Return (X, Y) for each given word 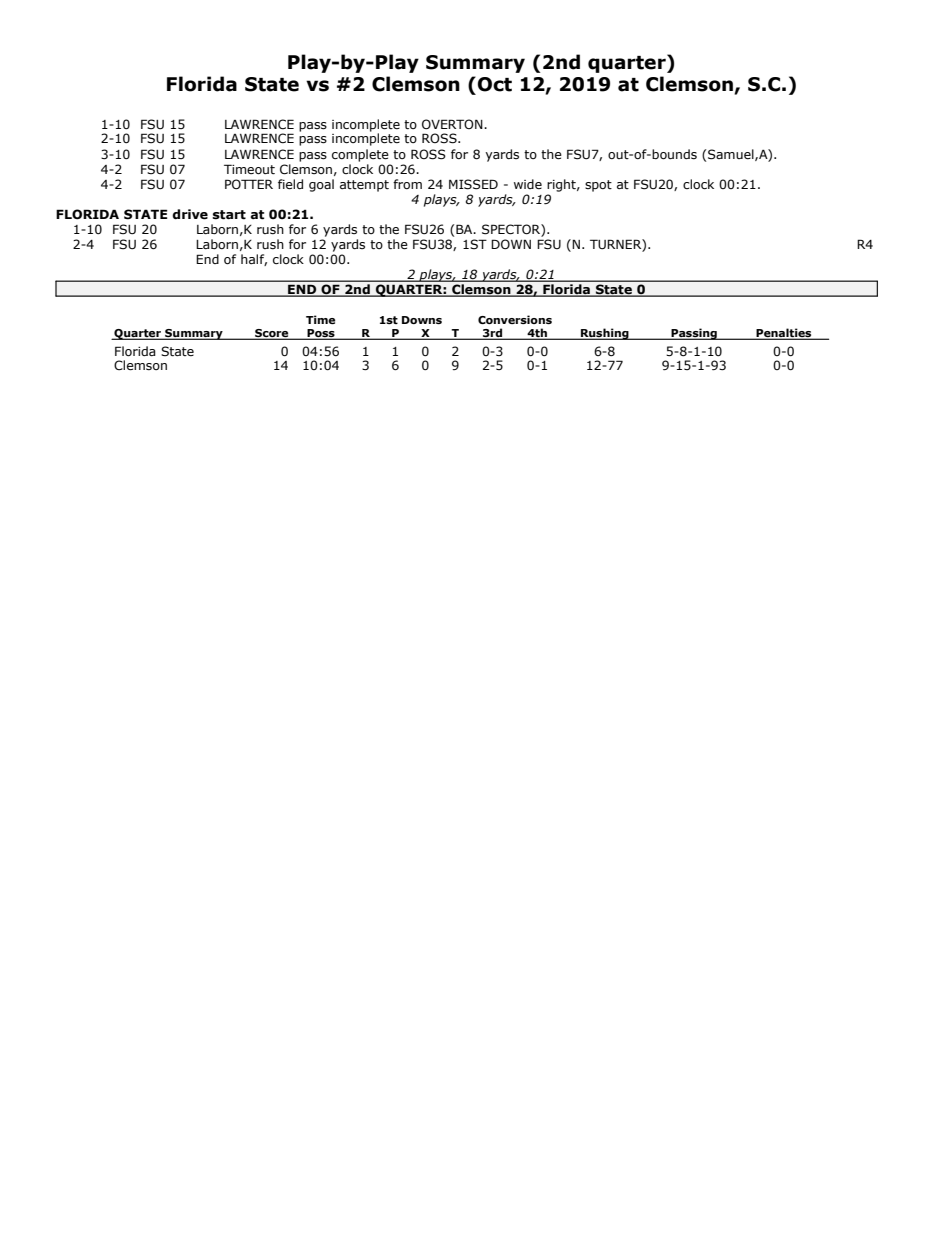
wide (528, 184)
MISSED (473, 184)
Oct (495, 84)
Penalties (784, 333)
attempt (364, 186)
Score (272, 334)
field (290, 184)
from (407, 184)
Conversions (515, 319)
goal (321, 185)
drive (190, 214)
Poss (321, 334)
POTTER (249, 184)
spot (598, 186)
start (229, 215)
